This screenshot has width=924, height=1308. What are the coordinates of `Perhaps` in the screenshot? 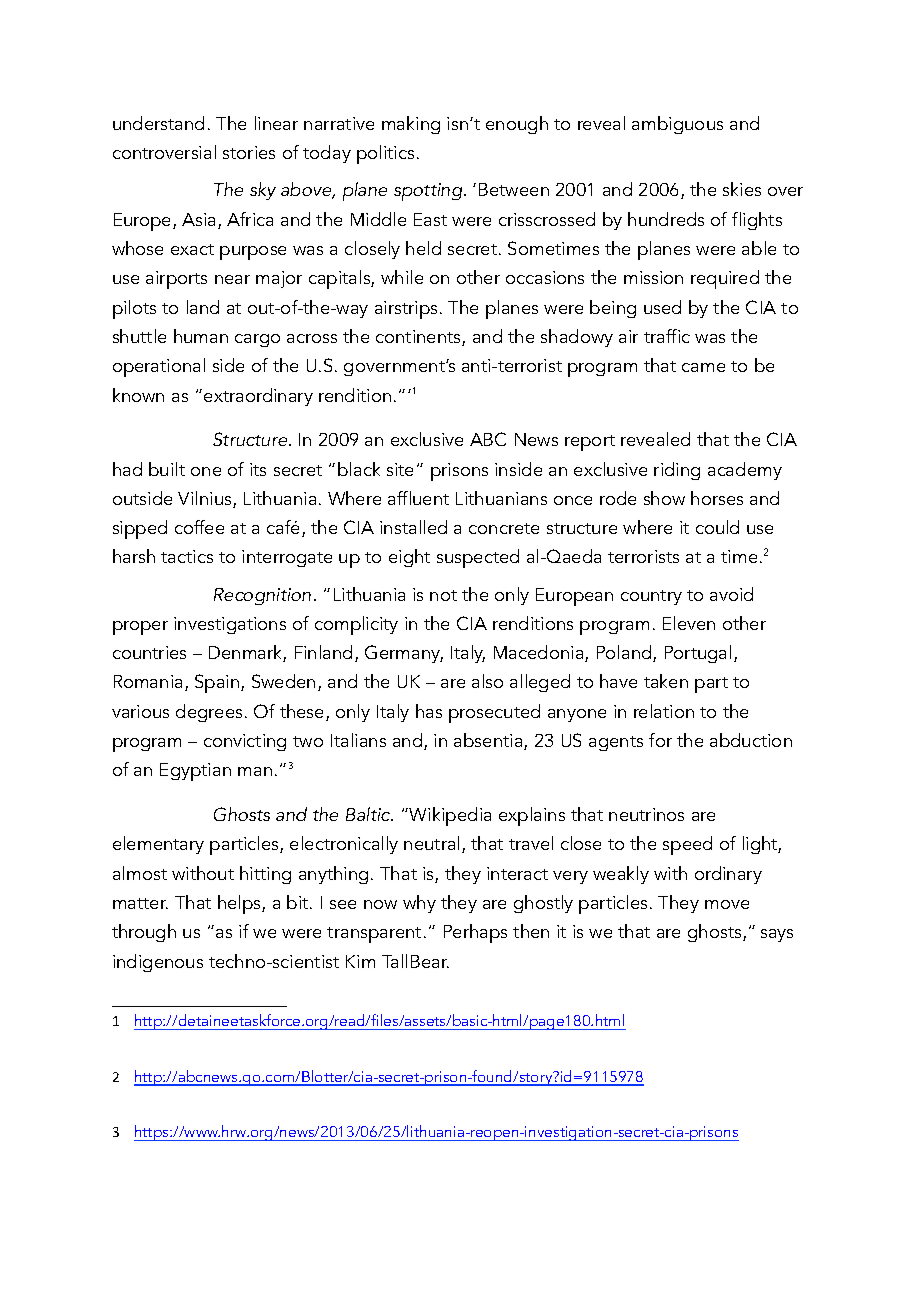 It's located at (475, 933).
